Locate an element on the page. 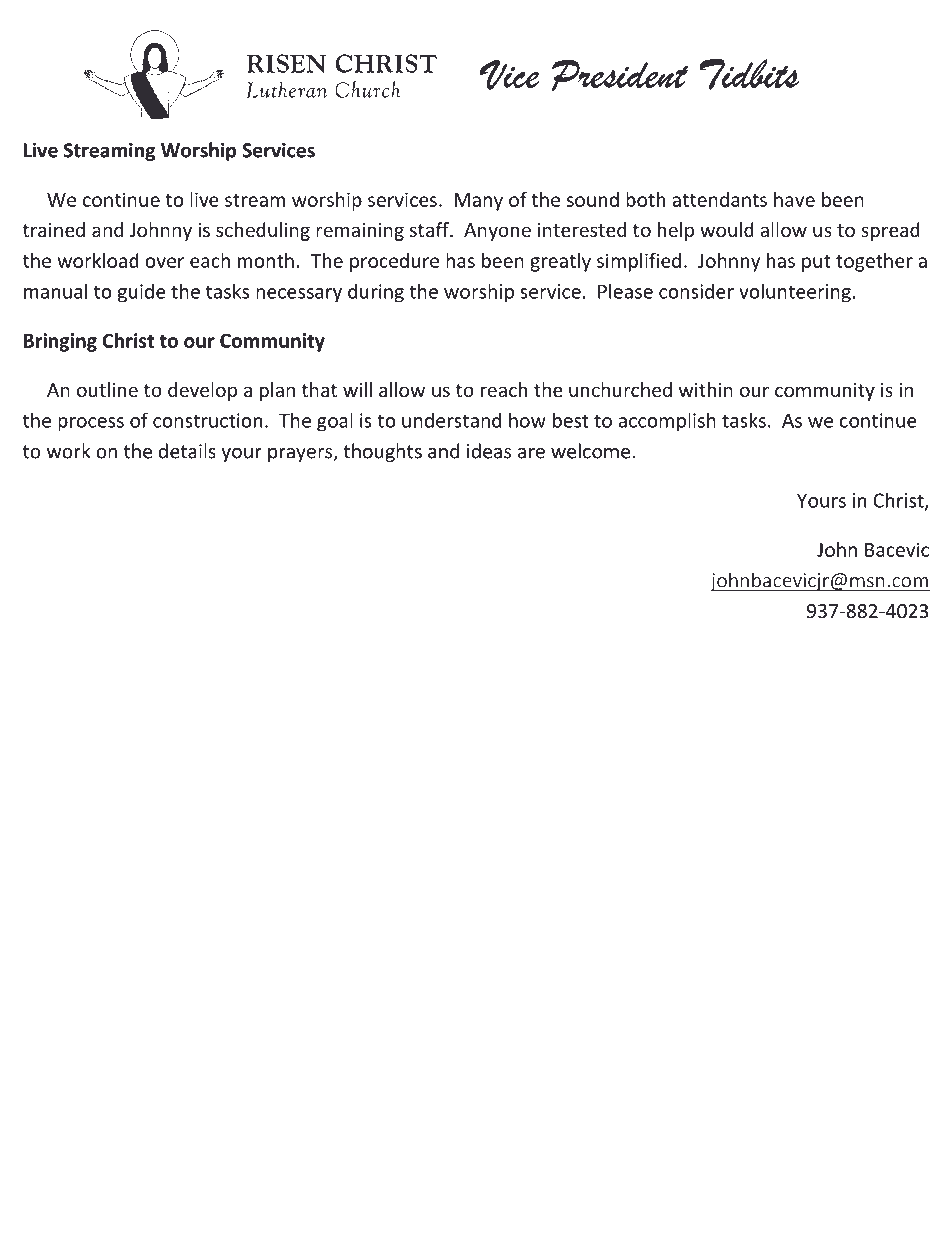  Bringing is located at coordinates (60, 342).
